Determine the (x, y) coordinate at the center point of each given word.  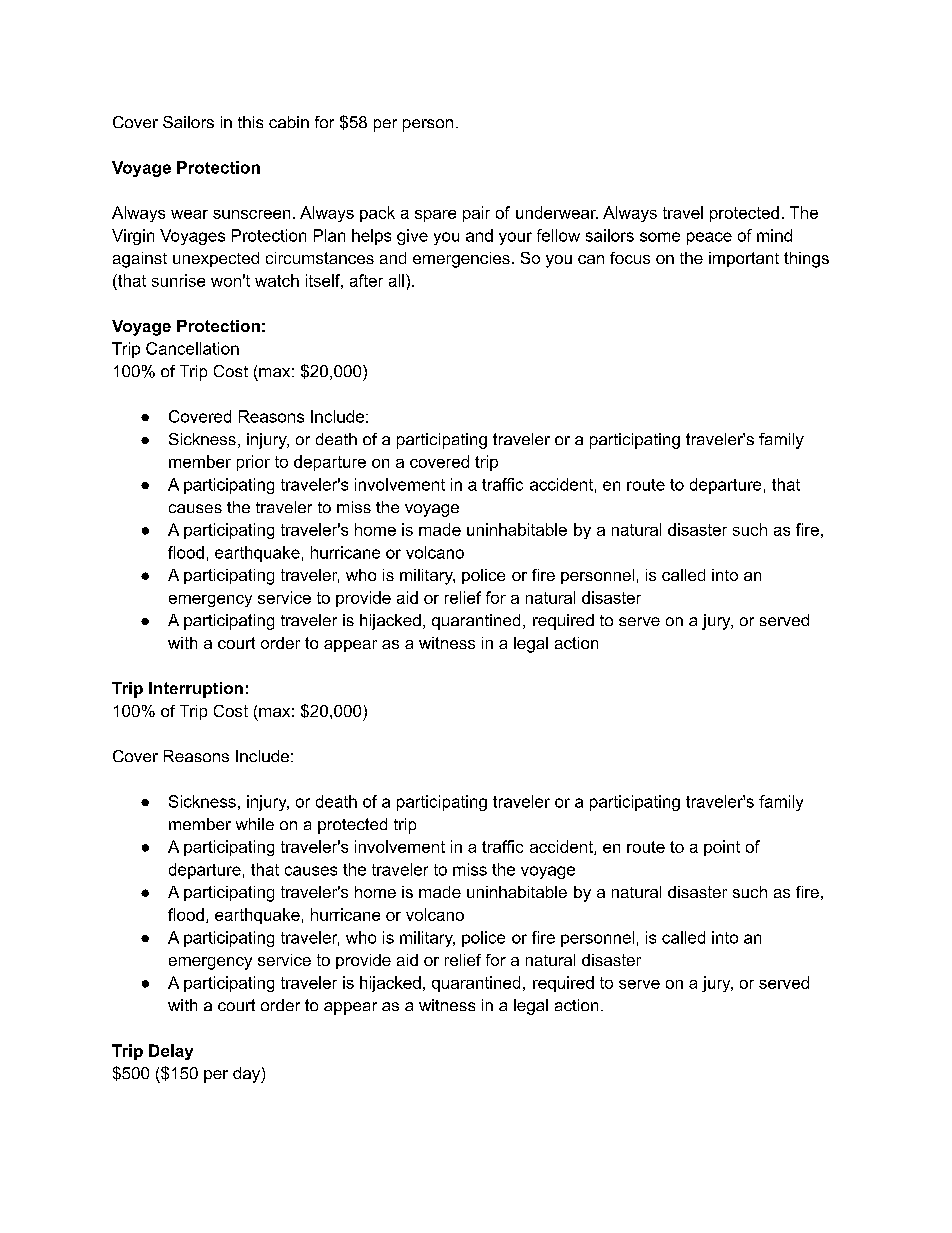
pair (476, 214)
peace (709, 238)
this (250, 122)
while (255, 824)
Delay (171, 1052)
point (722, 848)
